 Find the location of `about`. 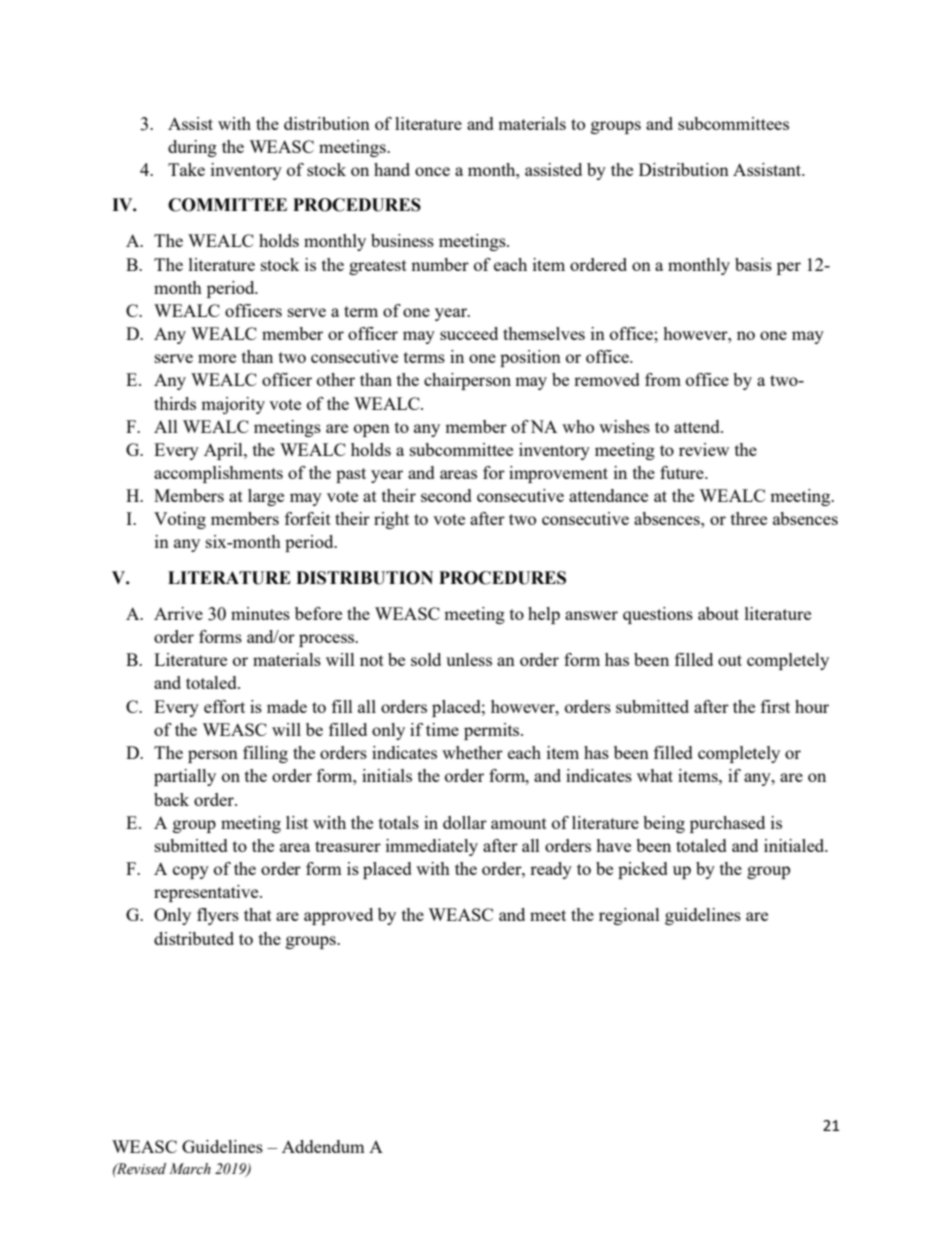

about is located at coordinates (718, 613).
